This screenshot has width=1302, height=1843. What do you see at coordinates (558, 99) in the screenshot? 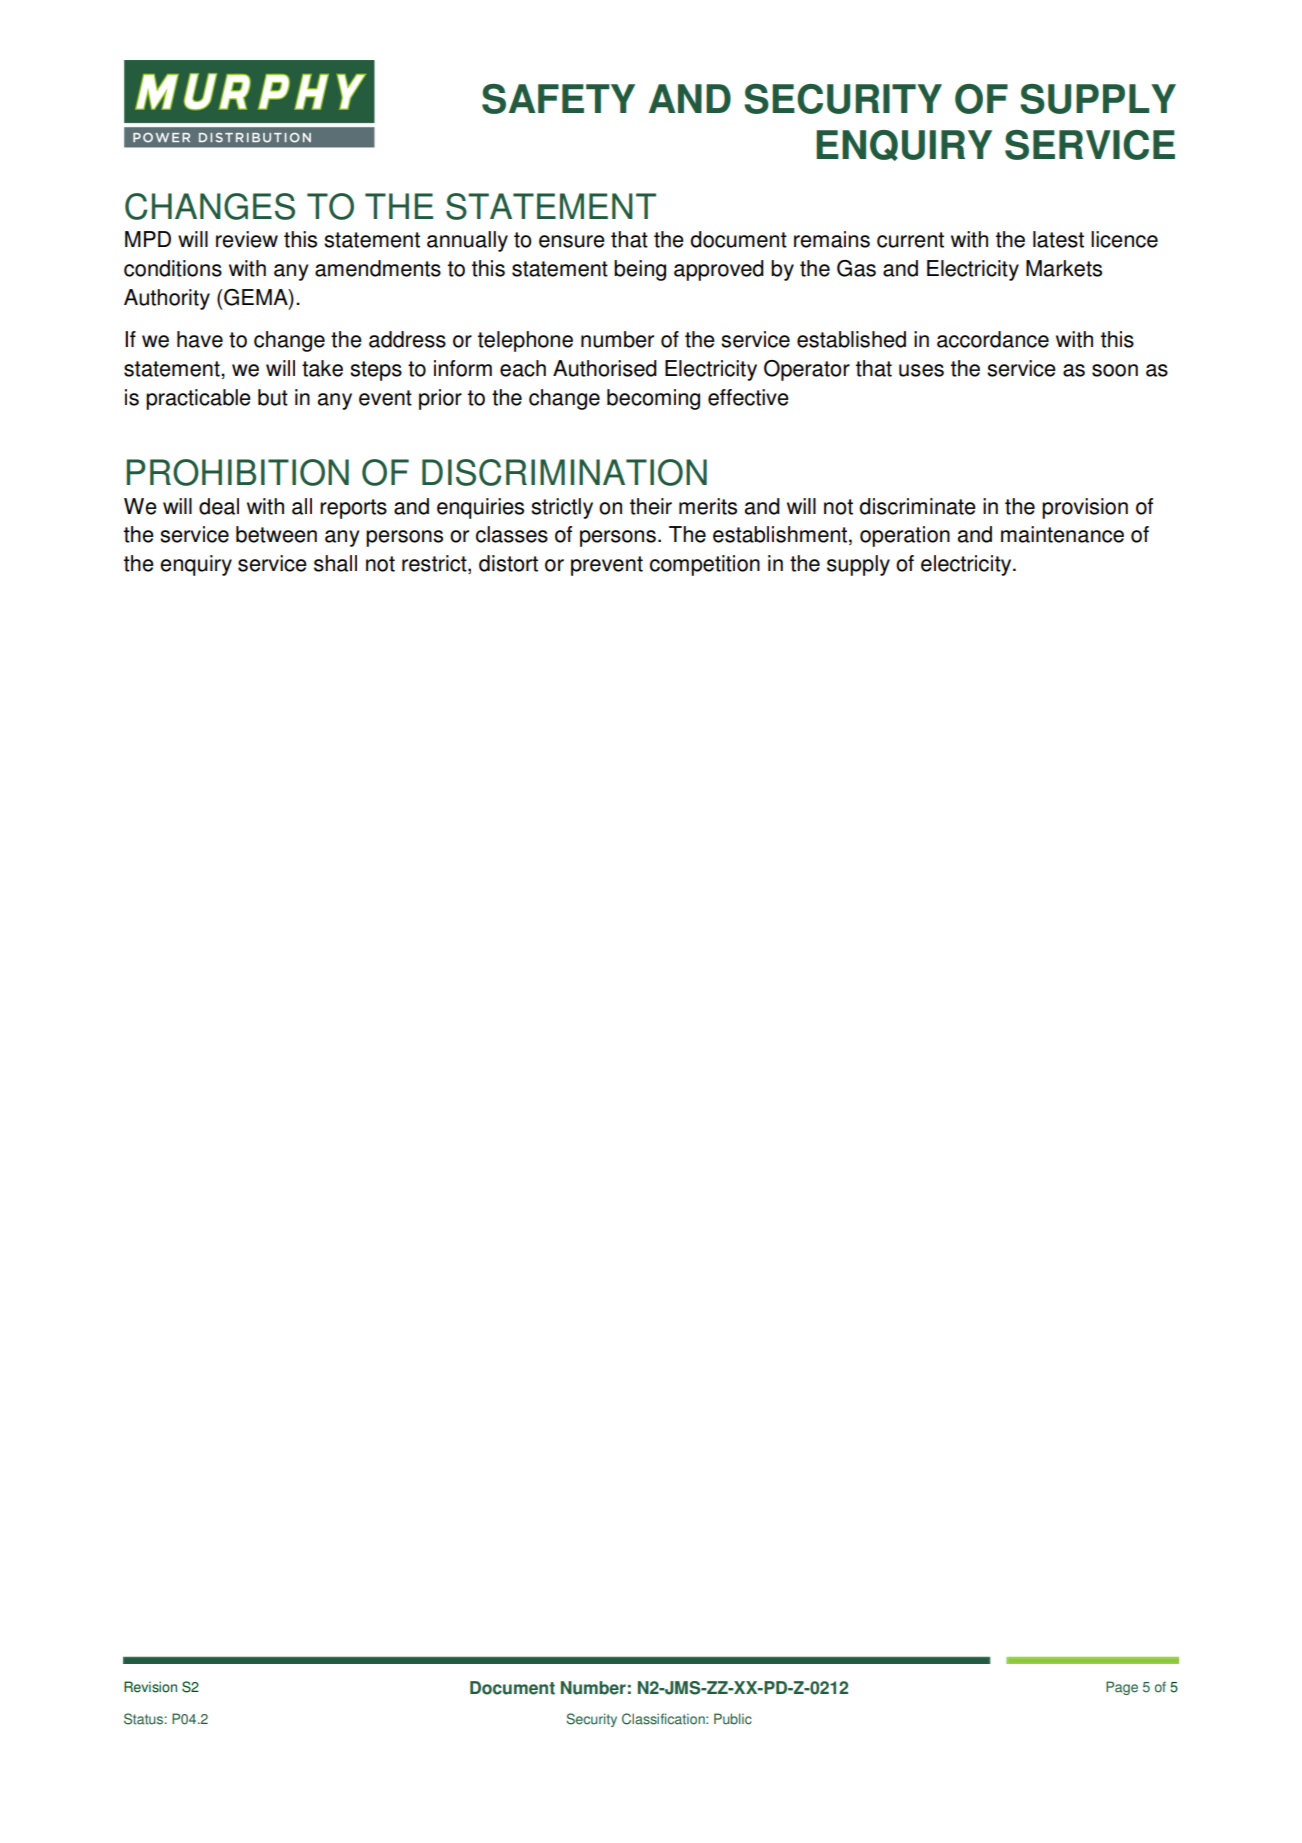
I see `SAFETY` at bounding box center [558, 99].
